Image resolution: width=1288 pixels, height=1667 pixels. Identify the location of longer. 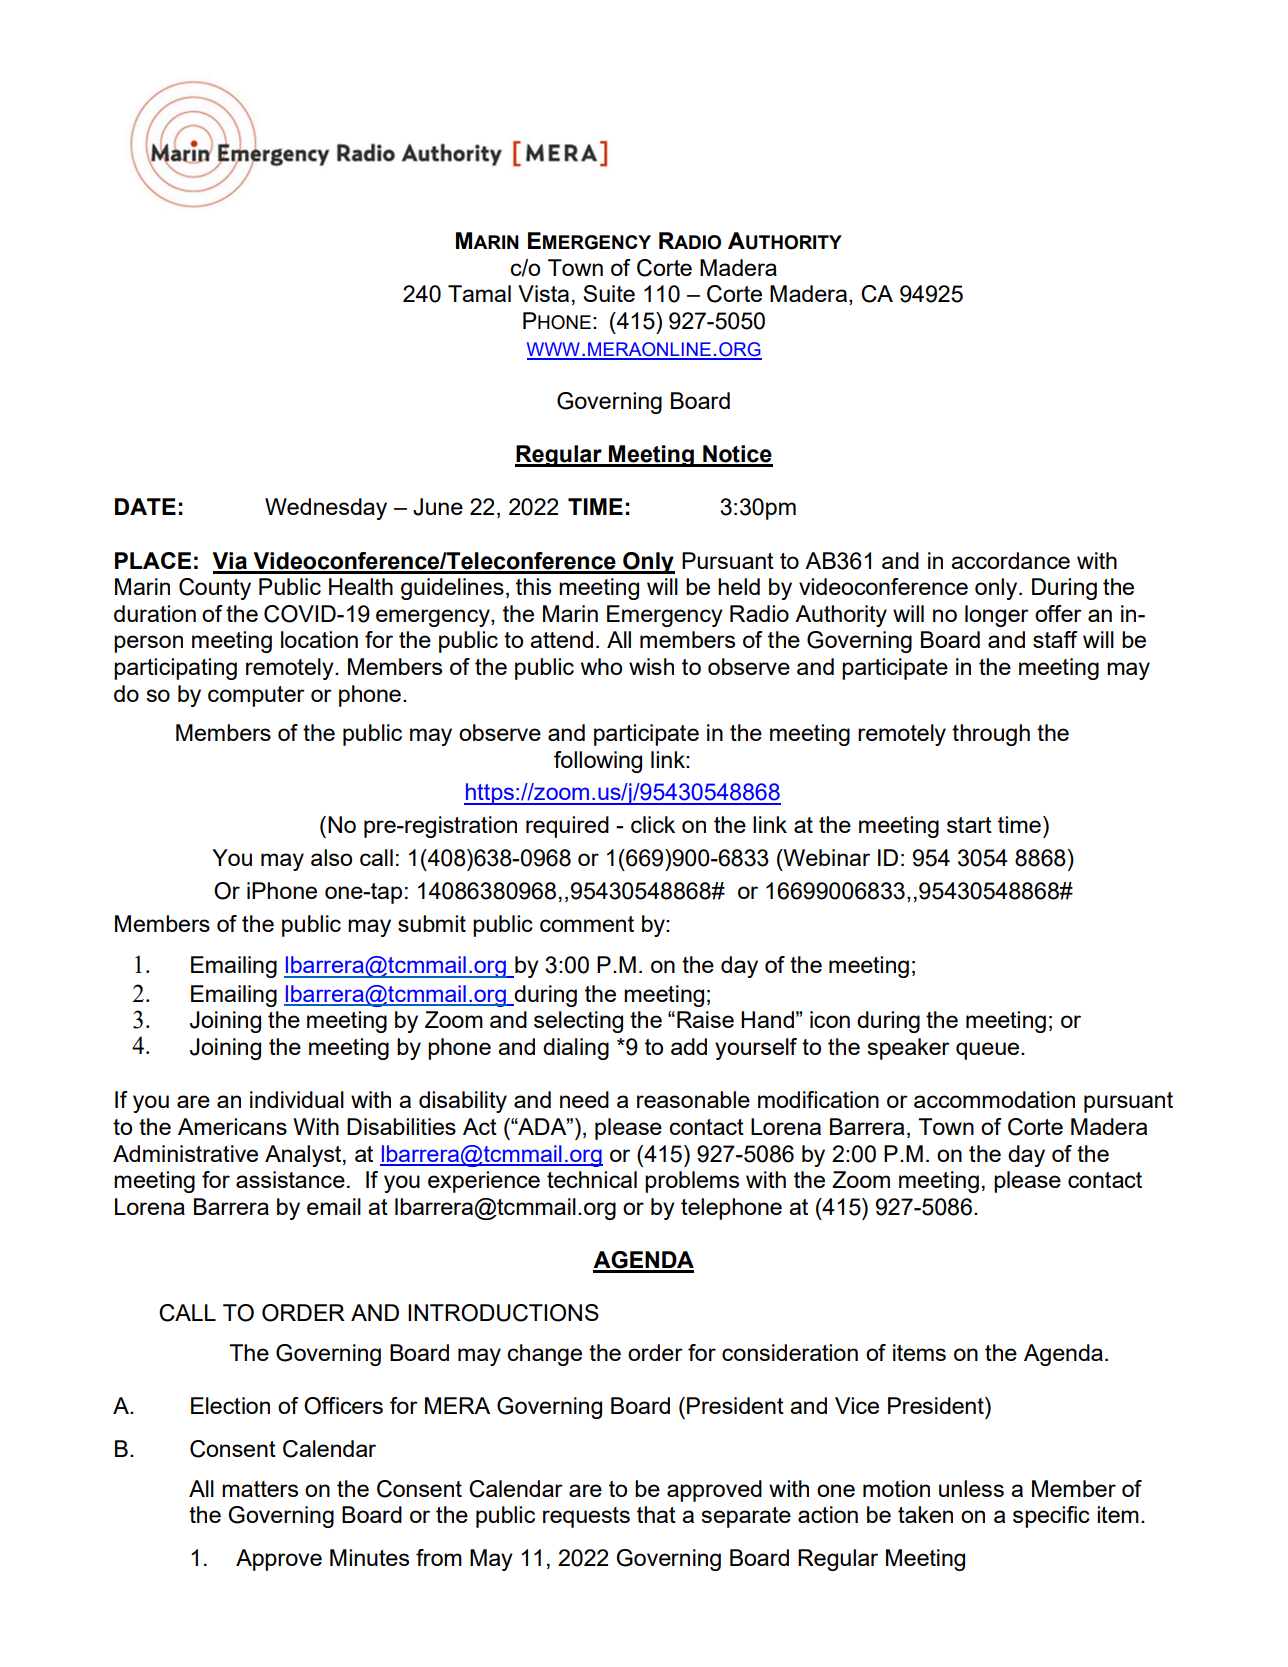
(997, 616).
